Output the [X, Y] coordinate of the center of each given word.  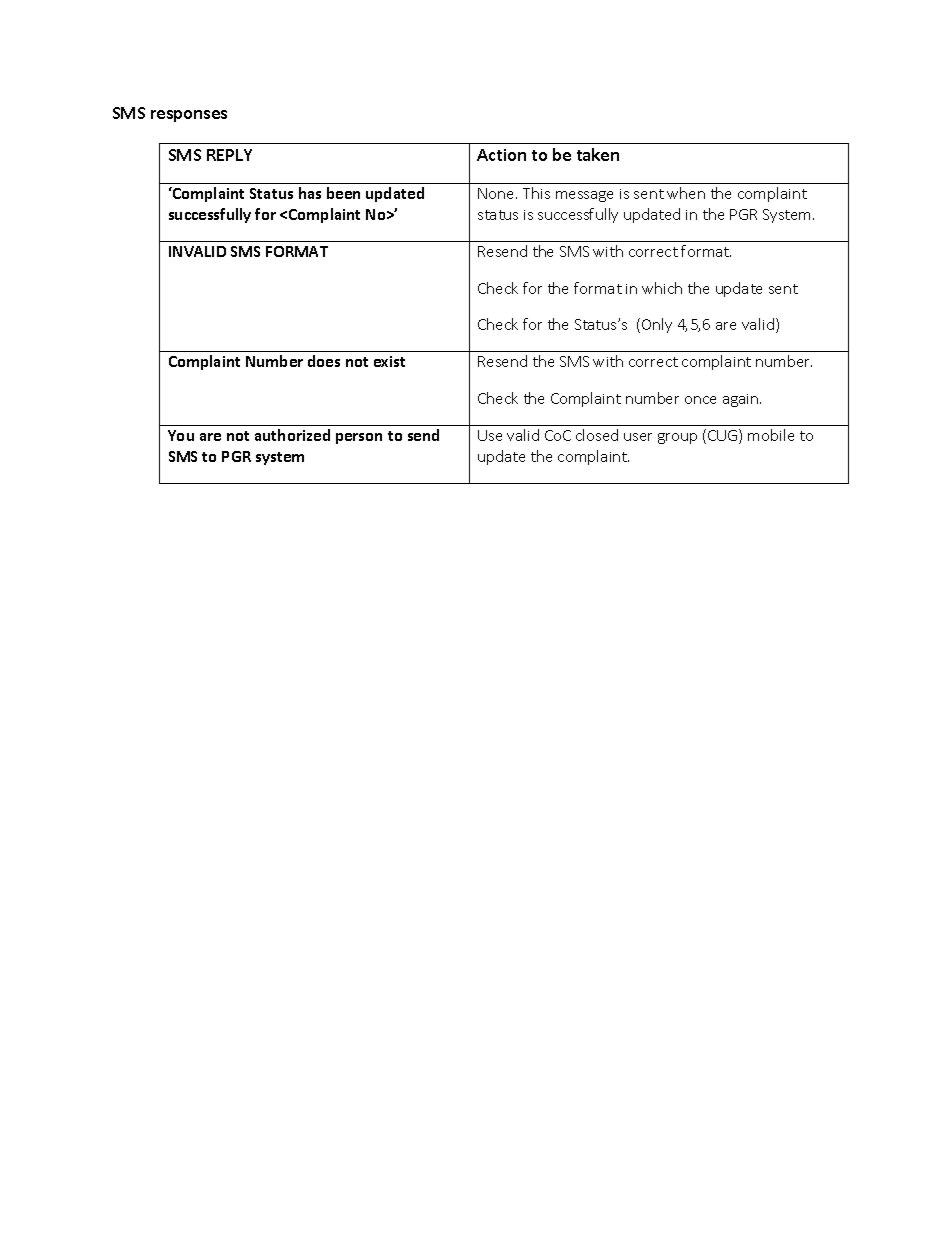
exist [389, 361]
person [359, 438]
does [324, 361]
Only [657, 325]
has [310, 193]
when [686, 193]
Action [501, 155]
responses [189, 116]
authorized [292, 435]
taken [598, 154]
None [497, 193]
